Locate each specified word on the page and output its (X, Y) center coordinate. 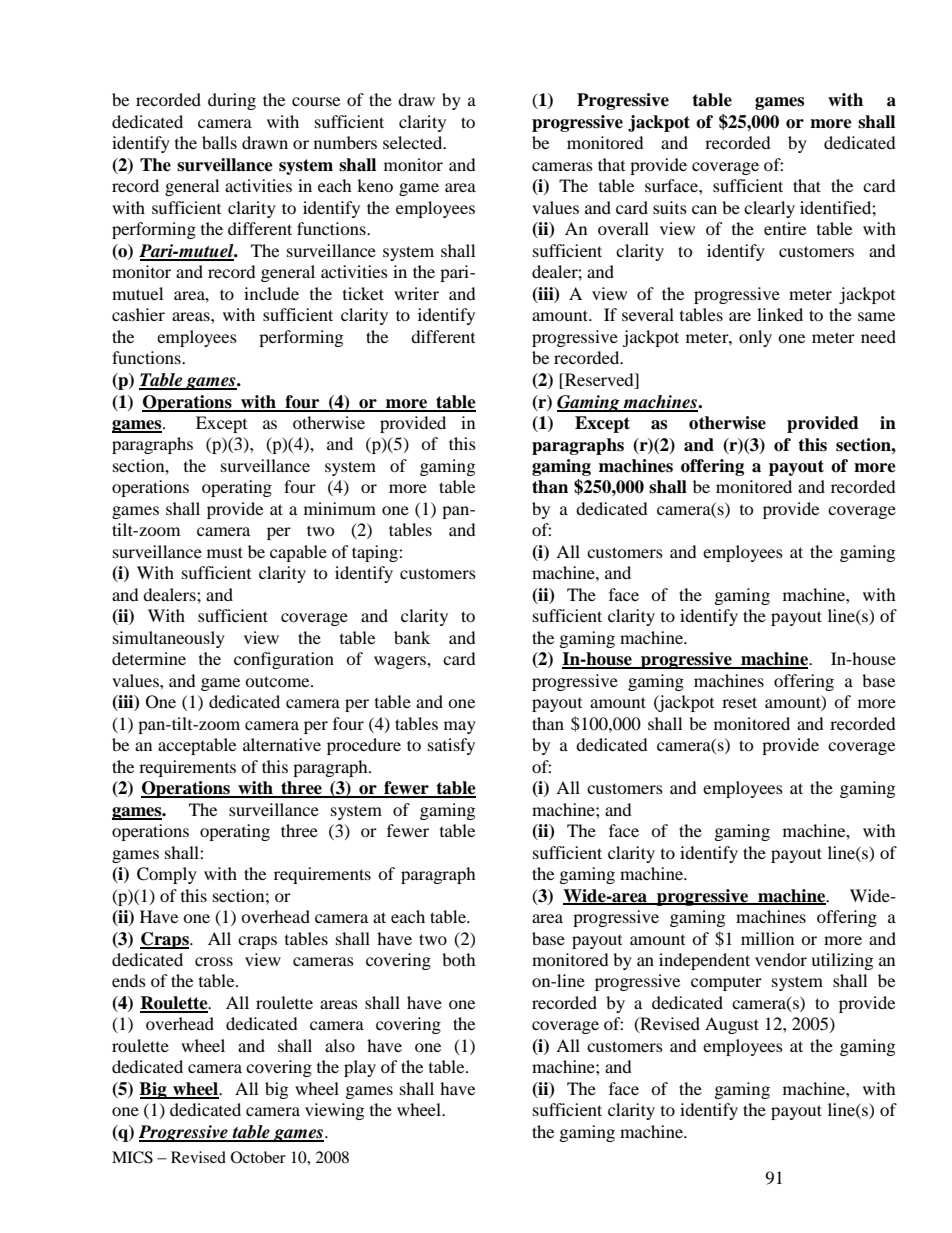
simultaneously (169, 639)
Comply (167, 875)
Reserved (599, 381)
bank (412, 637)
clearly (769, 209)
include (271, 293)
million (767, 938)
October (258, 1157)
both (459, 959)
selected (414, 142)
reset (739, 702)
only (755, 338)
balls (219, 142)
